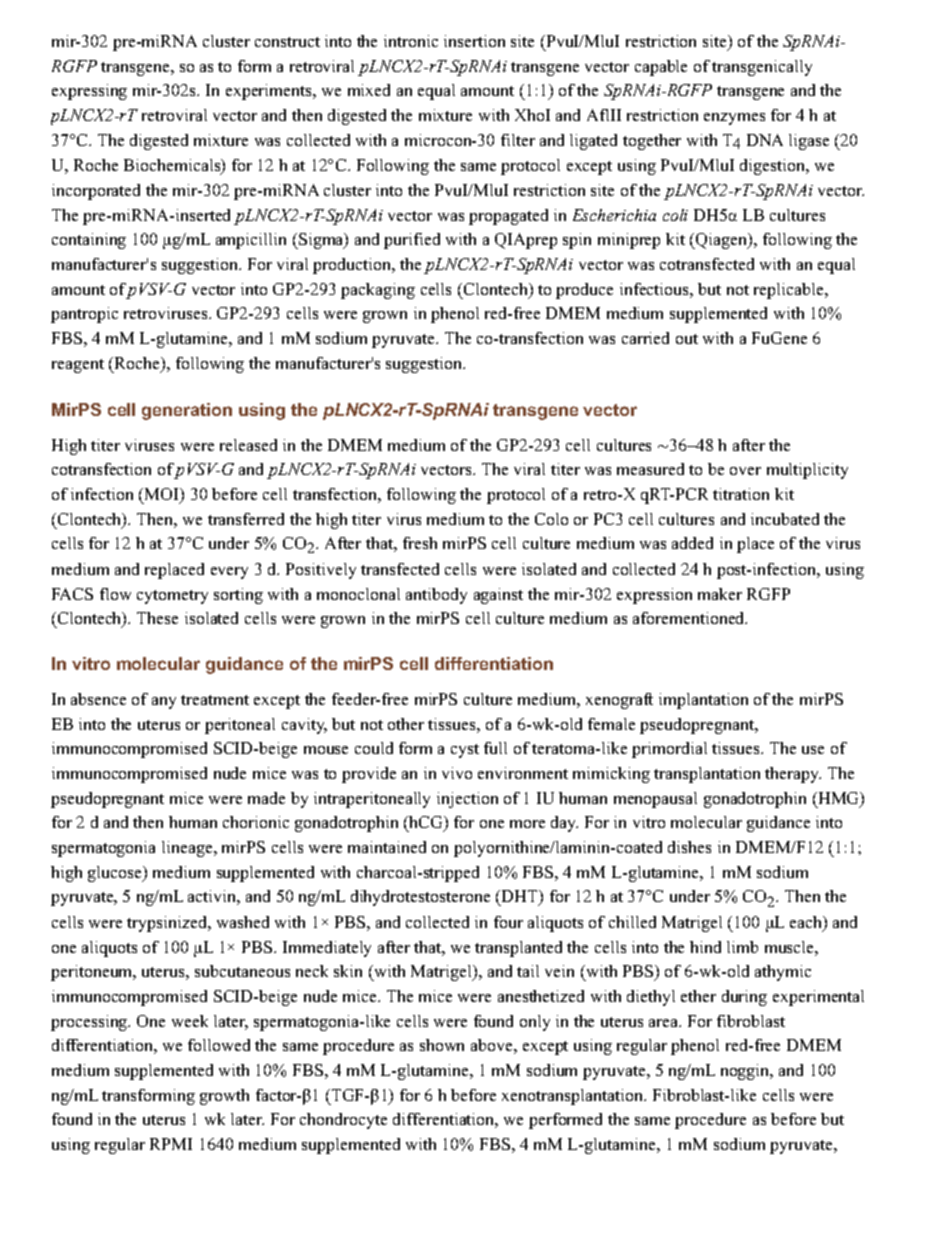 Image resolution: width=952 pixels, height=1233 pixels. Describe the element at coordinates (219, 1045) in the image. I see `followed` at that location.
